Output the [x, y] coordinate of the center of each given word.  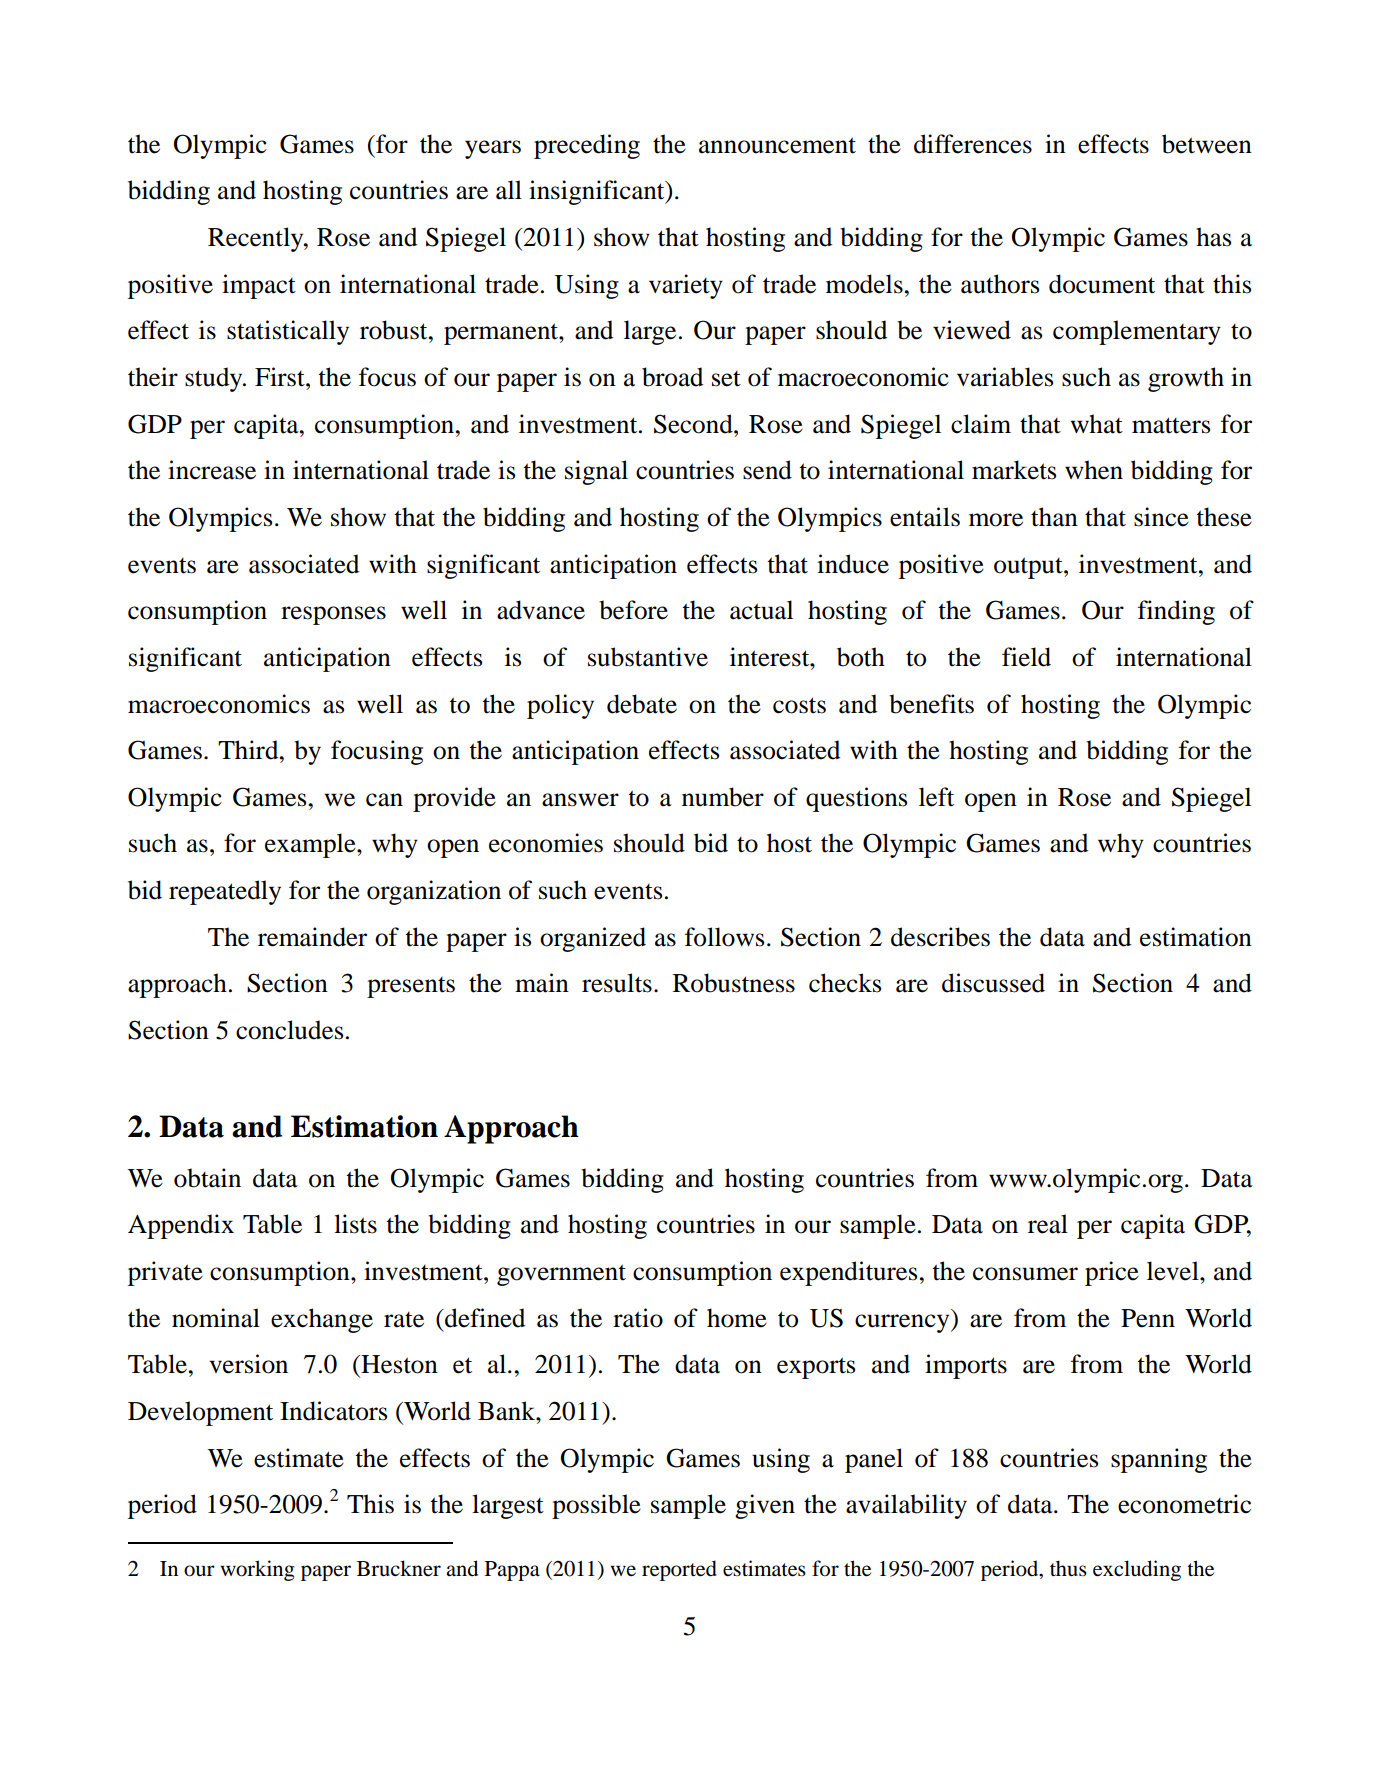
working [257, 1570]
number [723, 797]
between [1207, 144]
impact [259, 286]
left [936, 797]
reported [679, 1570]
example [311, 845]
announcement [777, 145]
